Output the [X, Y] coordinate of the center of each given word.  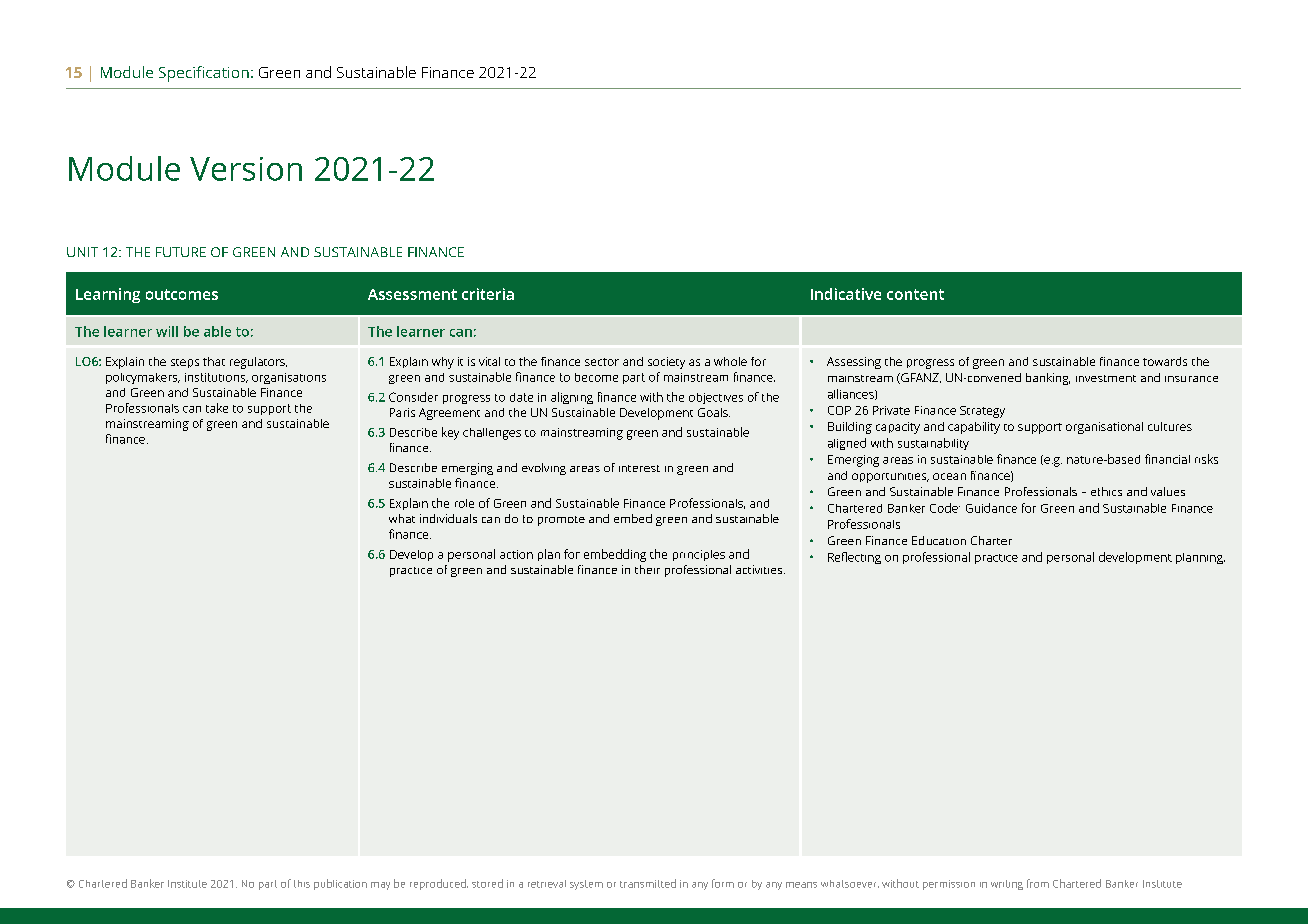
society [666, 363]
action [516, 554]
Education [939, 540]
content [915, 294]
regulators [258, 363]
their [647, 569]
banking [1048, 379]
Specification [204, 74]
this [302, 884]
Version [246, 169]
